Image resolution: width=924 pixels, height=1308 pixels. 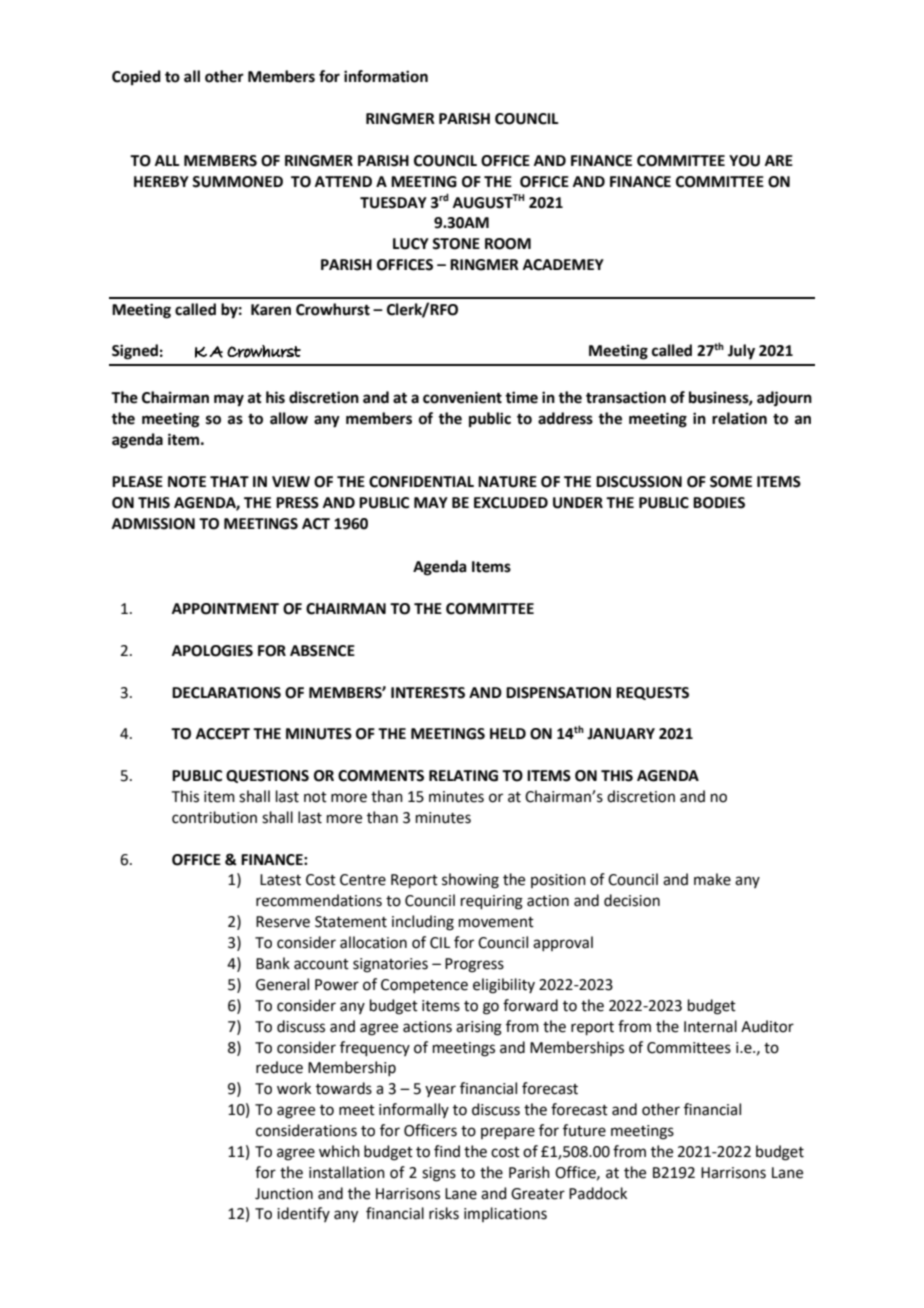 I want to click on allow, so click(x=289, y=418).
